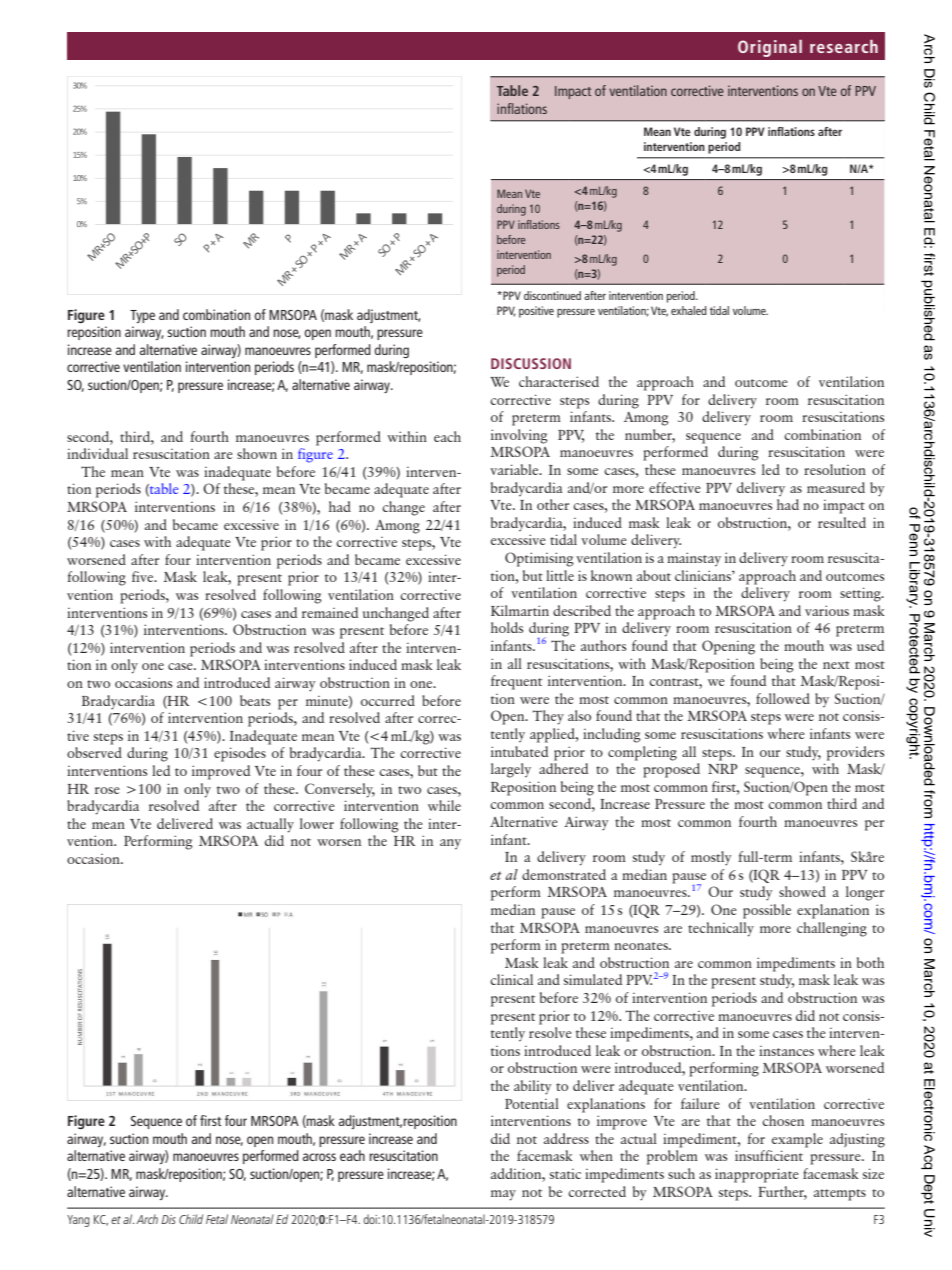  I want to click on any, so click(450, 844).
